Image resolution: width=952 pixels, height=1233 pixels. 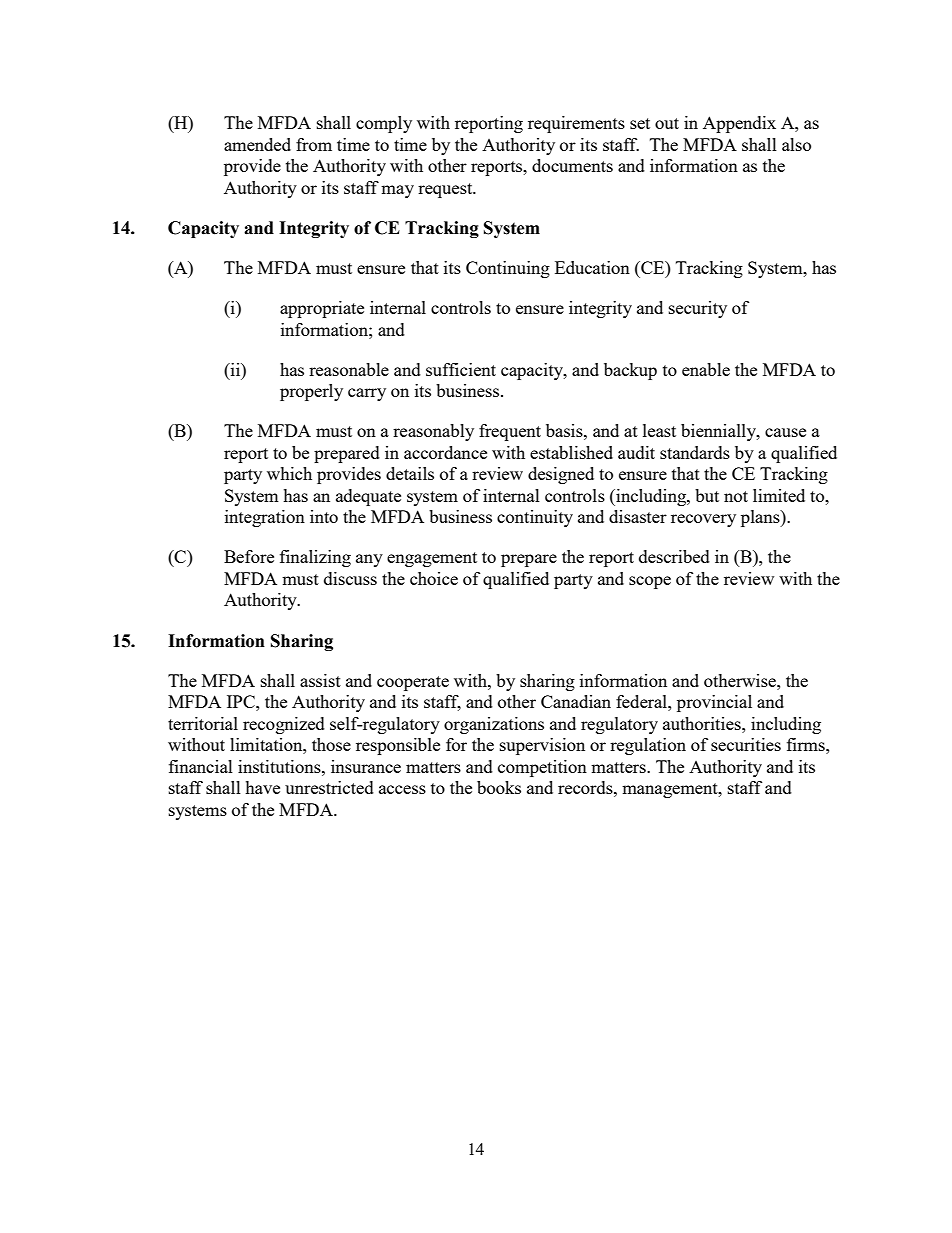 What do you see at coordinates (432, 559) in the screenshot?
I see `engagement` at bounding box center [432, 559].
